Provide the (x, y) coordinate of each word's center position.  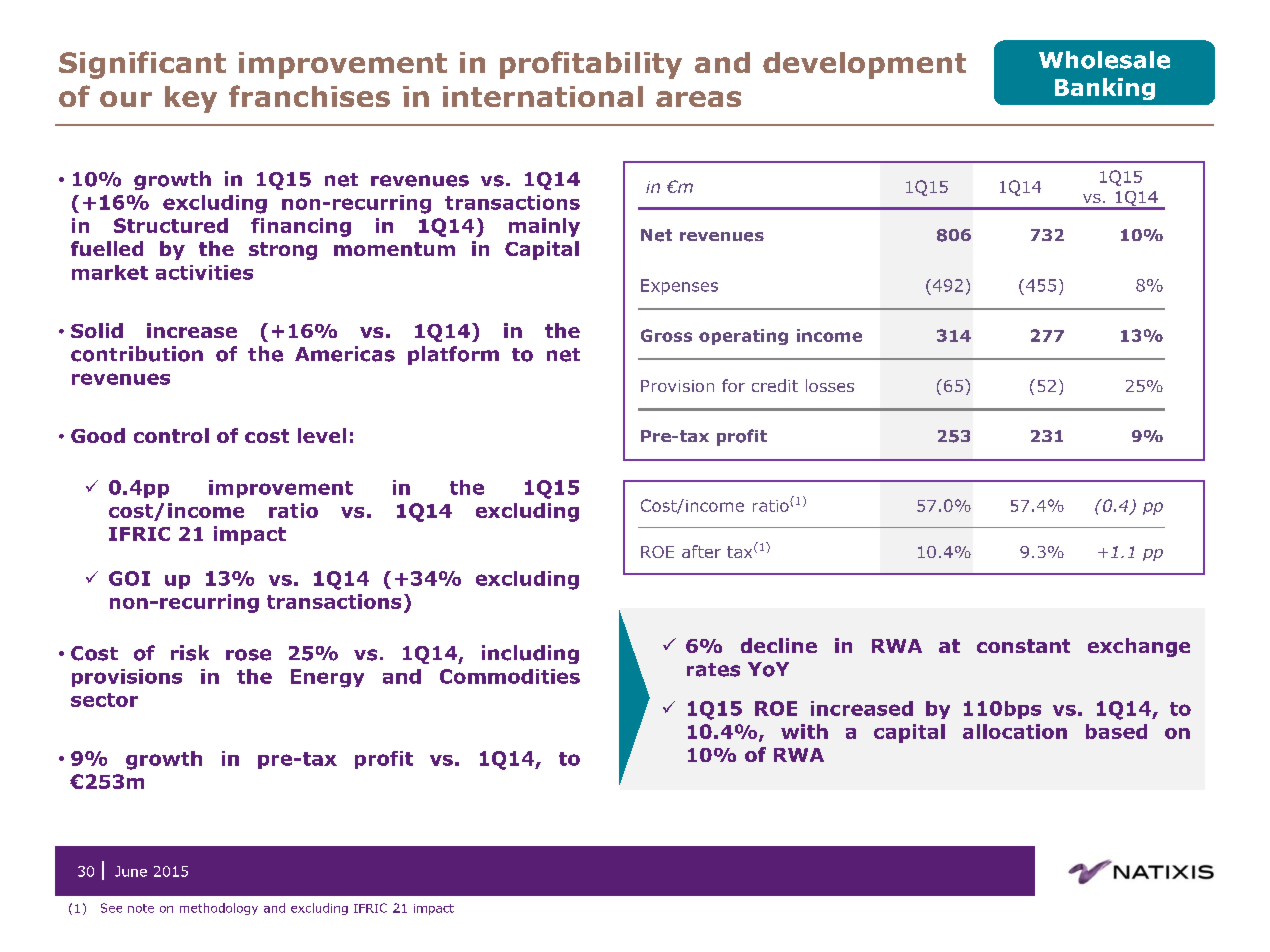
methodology (219, 909)
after (701, 551)
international (543, 96)
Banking (1105, 89)
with (804, 731)
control (171, 435)
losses (830, 385)
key (191, 99)
